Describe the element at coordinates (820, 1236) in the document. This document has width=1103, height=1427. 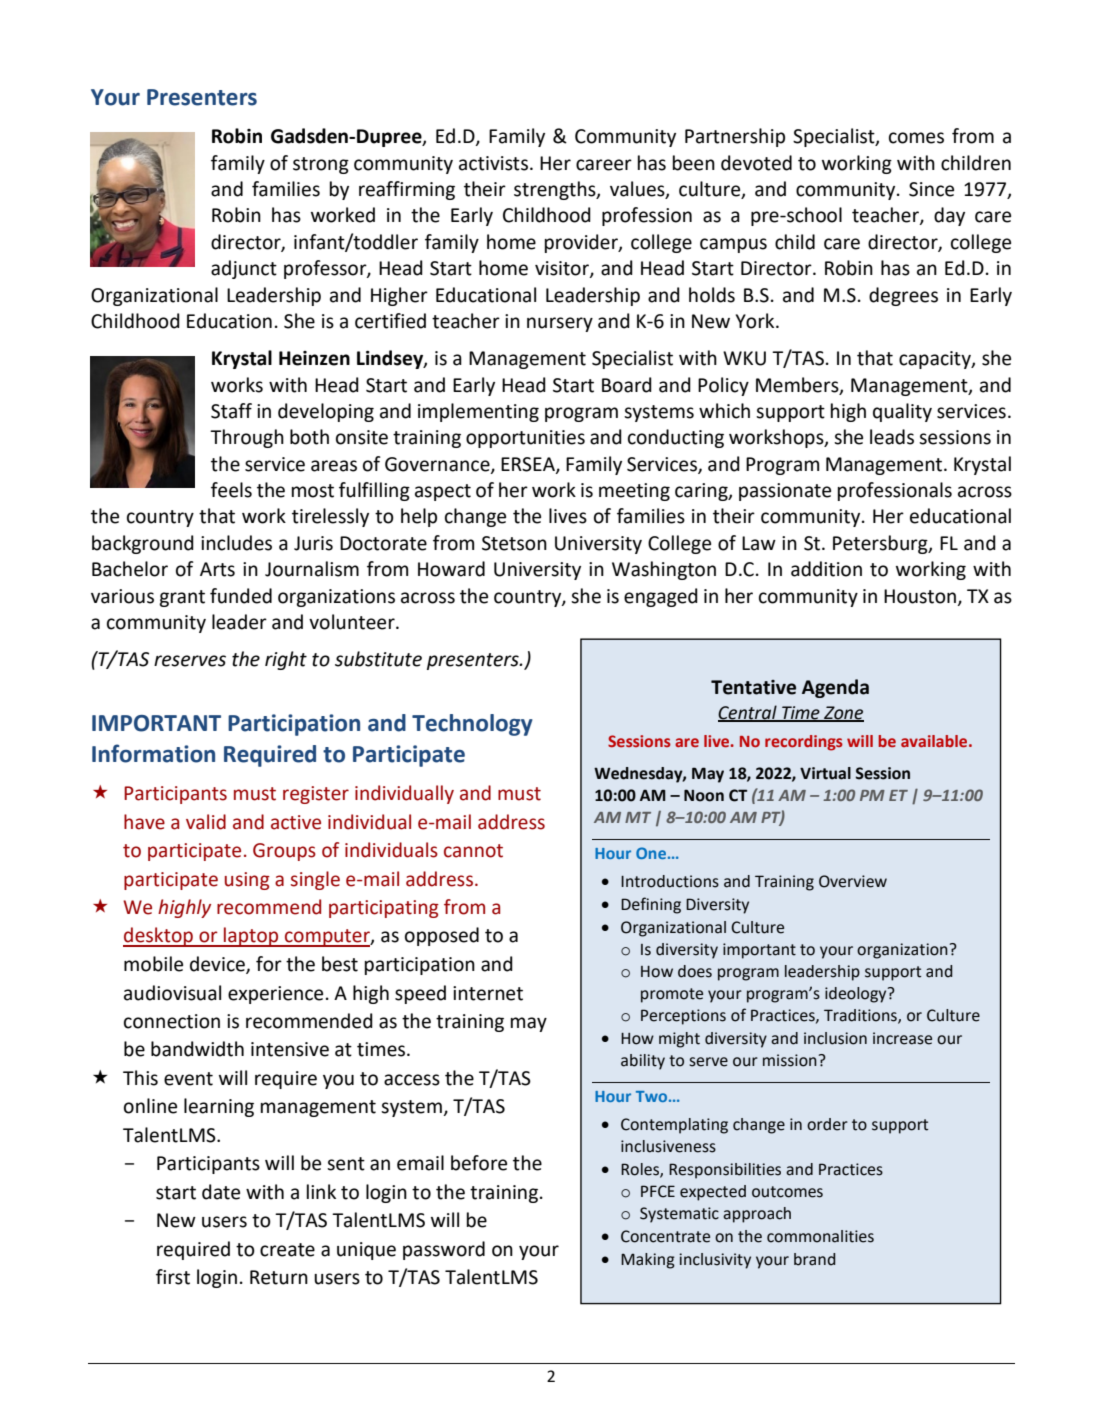
I see `commonalities` at that location.
